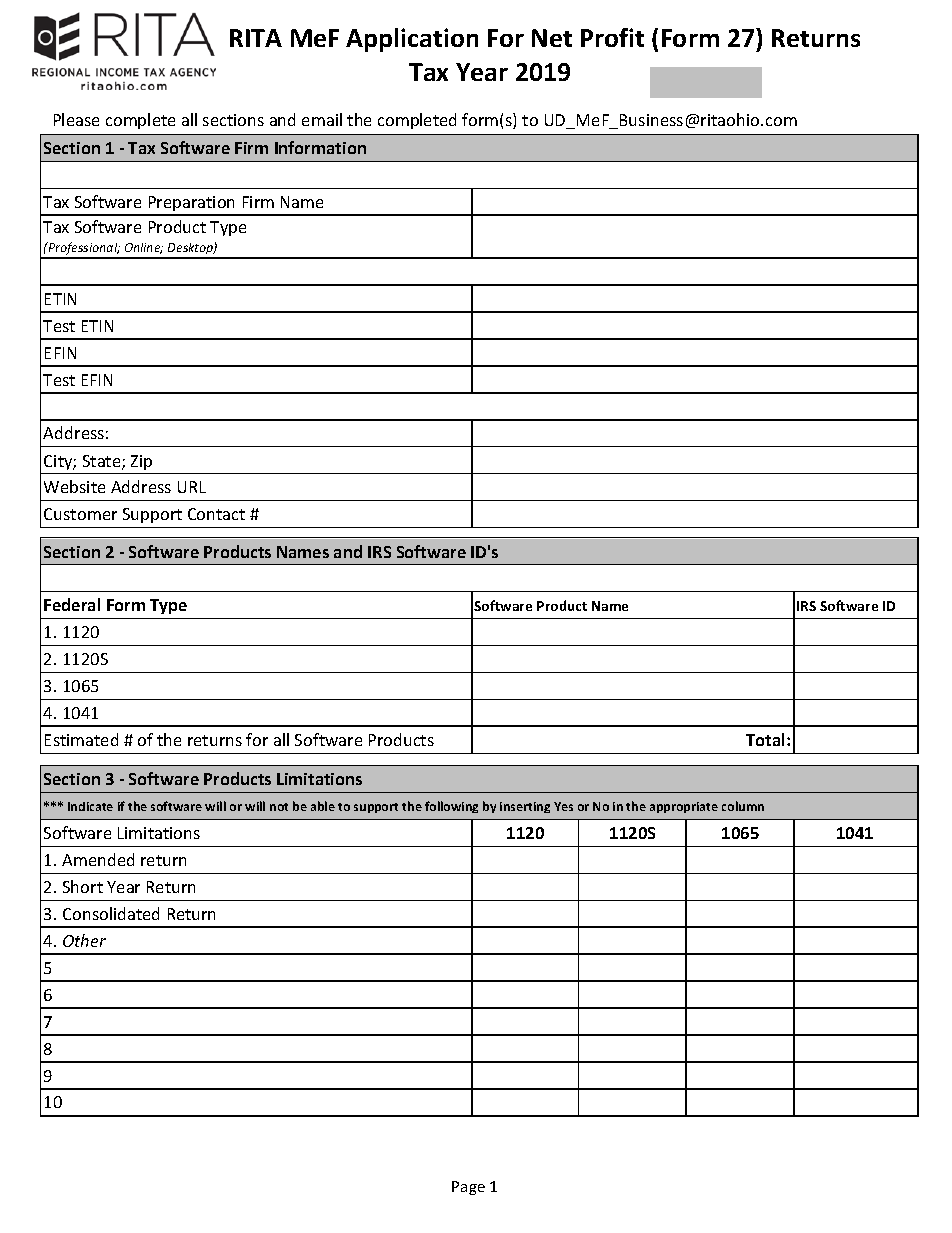 The height and width of the image is (1233, 952). I want to click on Please, so click(76, 119).
